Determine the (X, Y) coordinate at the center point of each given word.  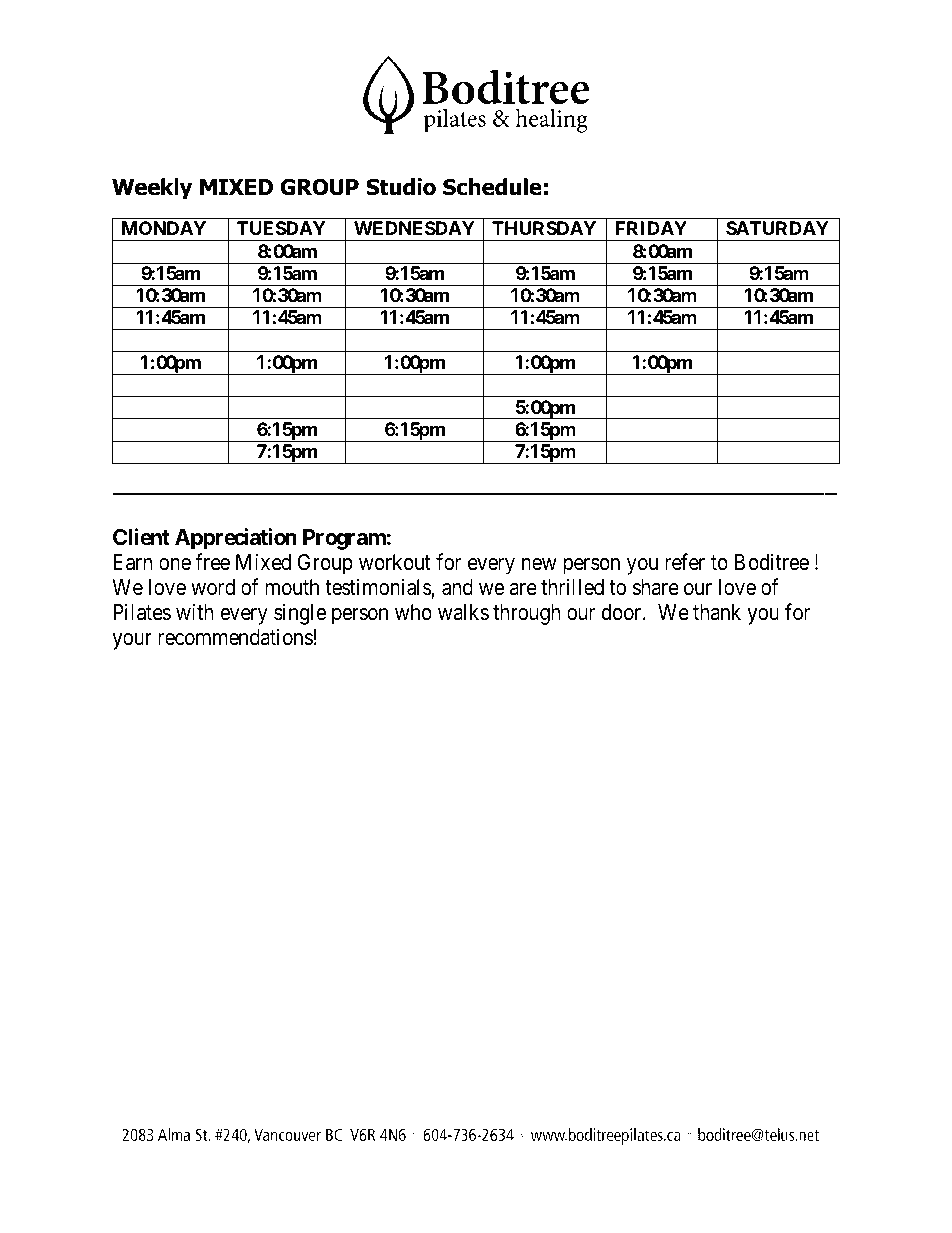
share (656, 587)
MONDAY (164, 228)
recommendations (235, 637)
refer (685, 562)
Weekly (152, 189)
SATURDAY (777, 228)
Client (141, 537)
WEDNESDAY (414, 228)
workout (395, 562)
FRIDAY (651, 228)
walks (463, 612)
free (212, 562)
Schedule (492, 187)
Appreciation (236, 539)
